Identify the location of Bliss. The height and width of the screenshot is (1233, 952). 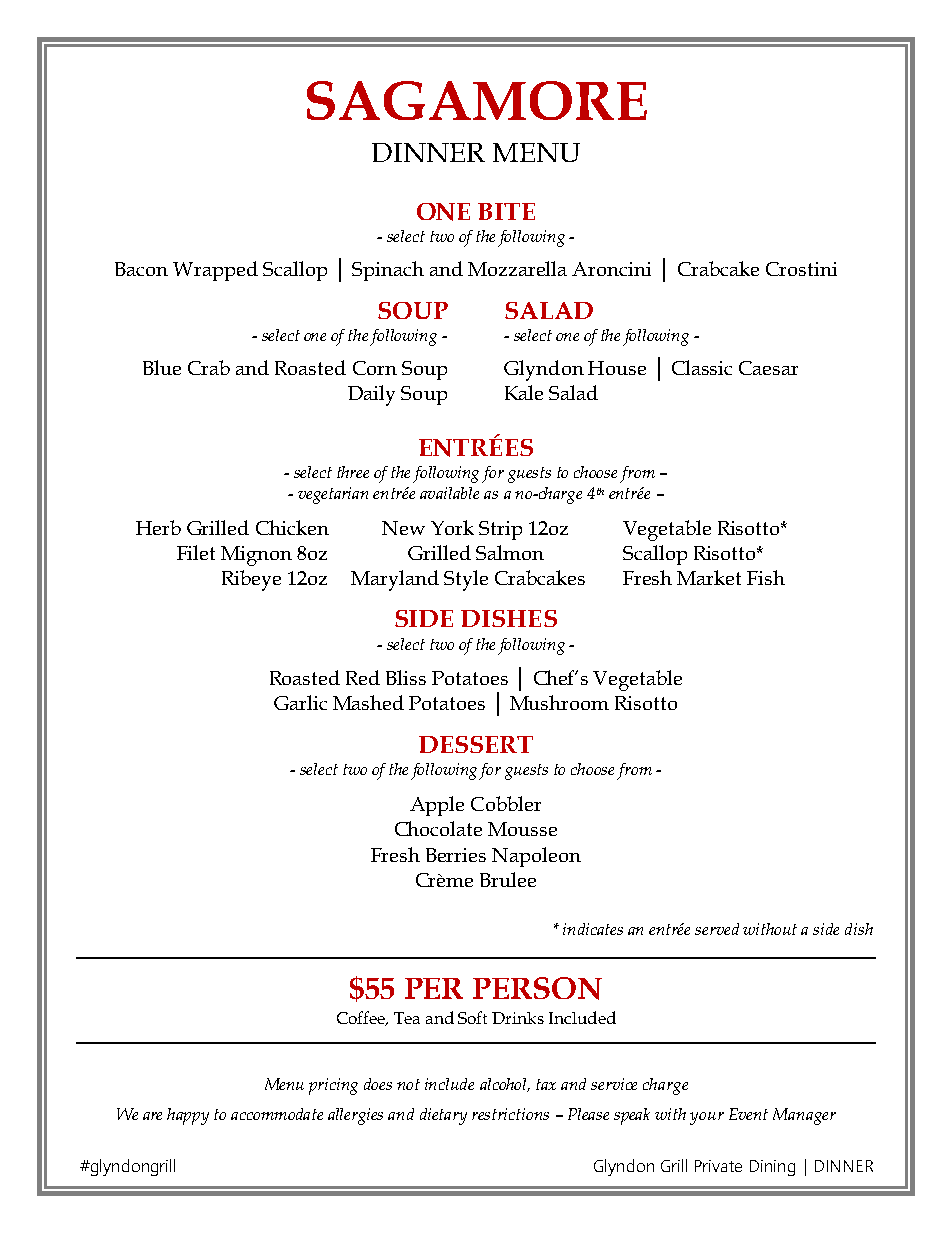
(406, 677).
